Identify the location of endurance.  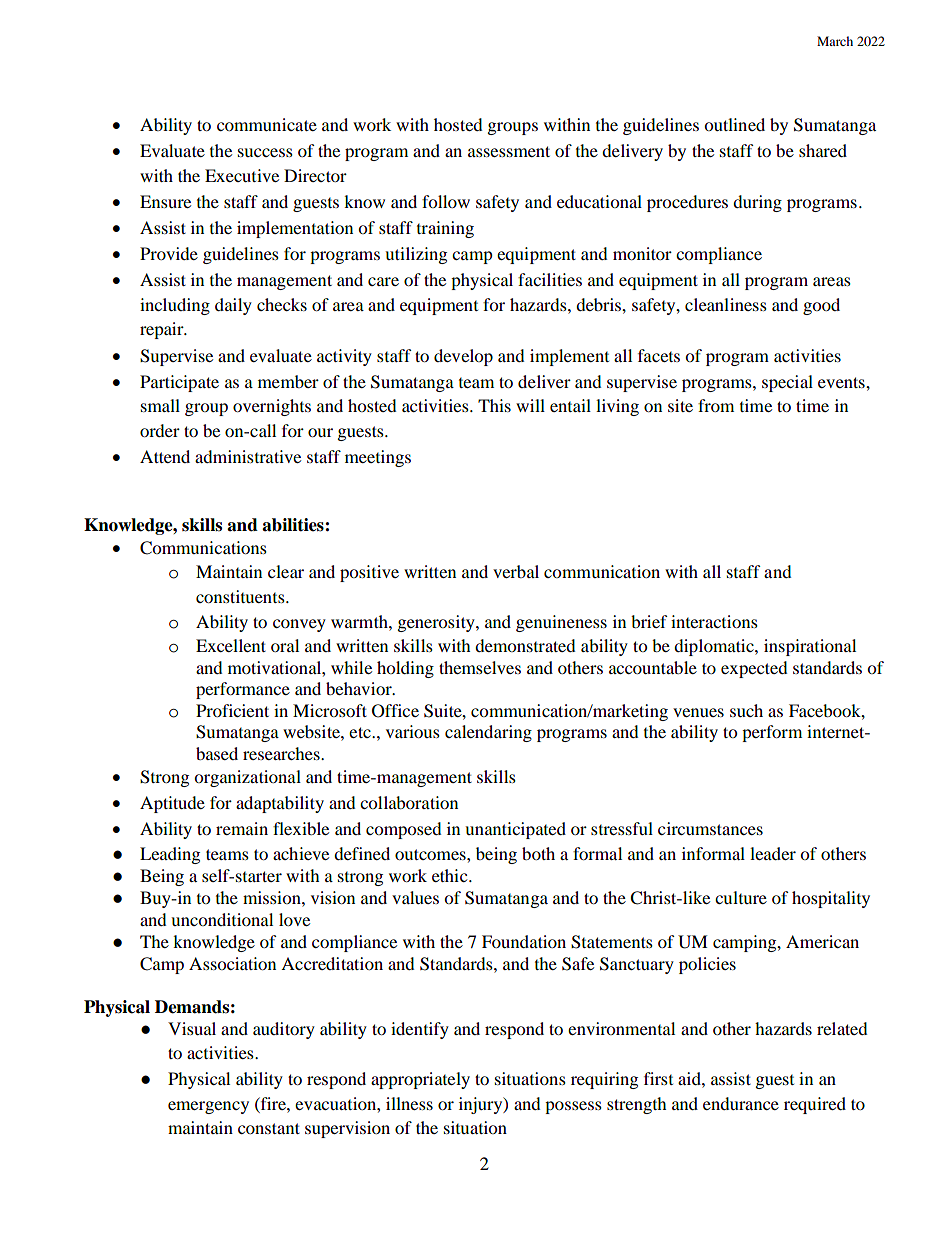
(741, 1103).
